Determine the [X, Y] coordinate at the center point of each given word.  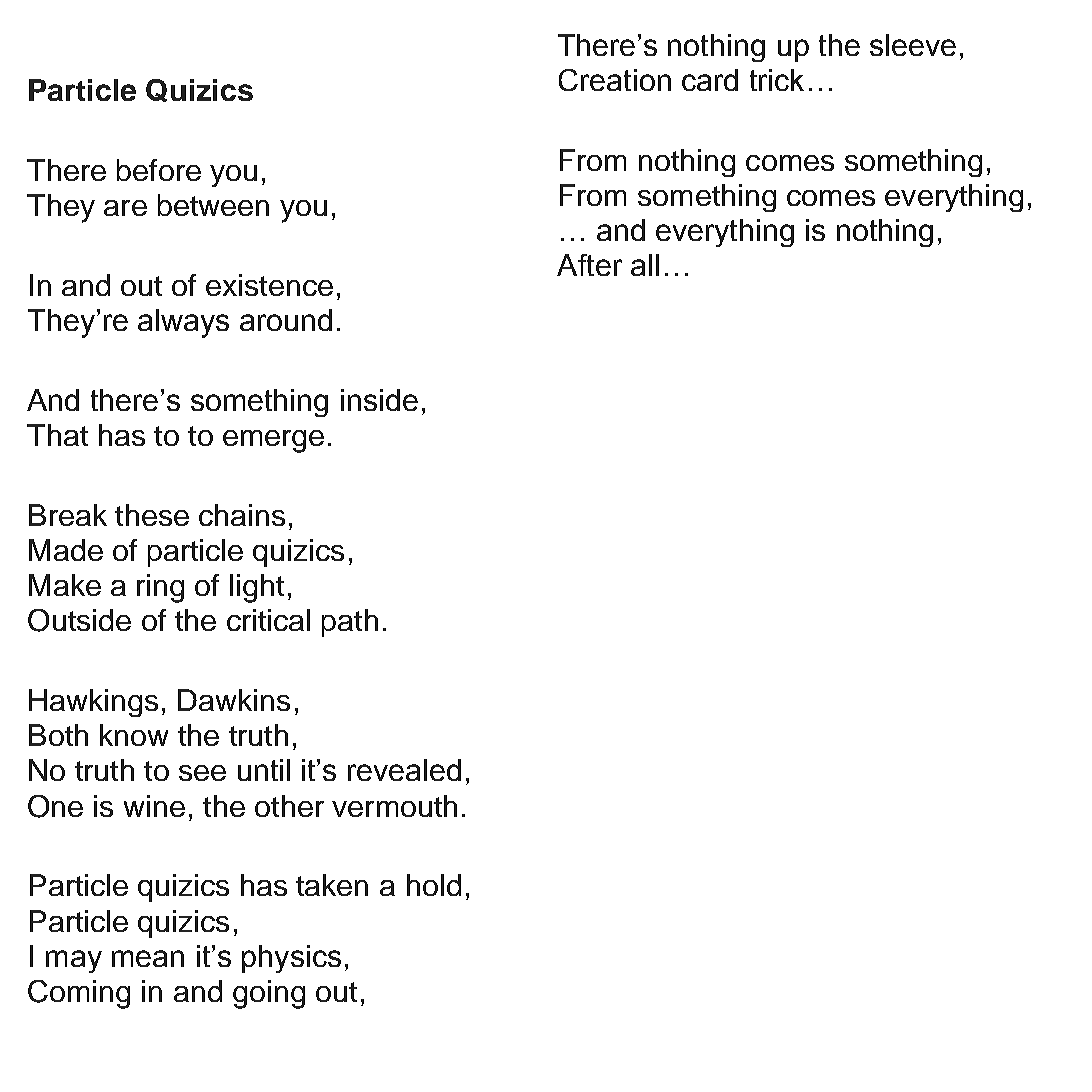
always [183, 323]
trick [777, 80]
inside [379, 400]
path [350, 623]
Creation [615, 80]
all [645, 265]
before [159, 170]
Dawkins [234, 700]
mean [148, 958]
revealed [404, 770]
